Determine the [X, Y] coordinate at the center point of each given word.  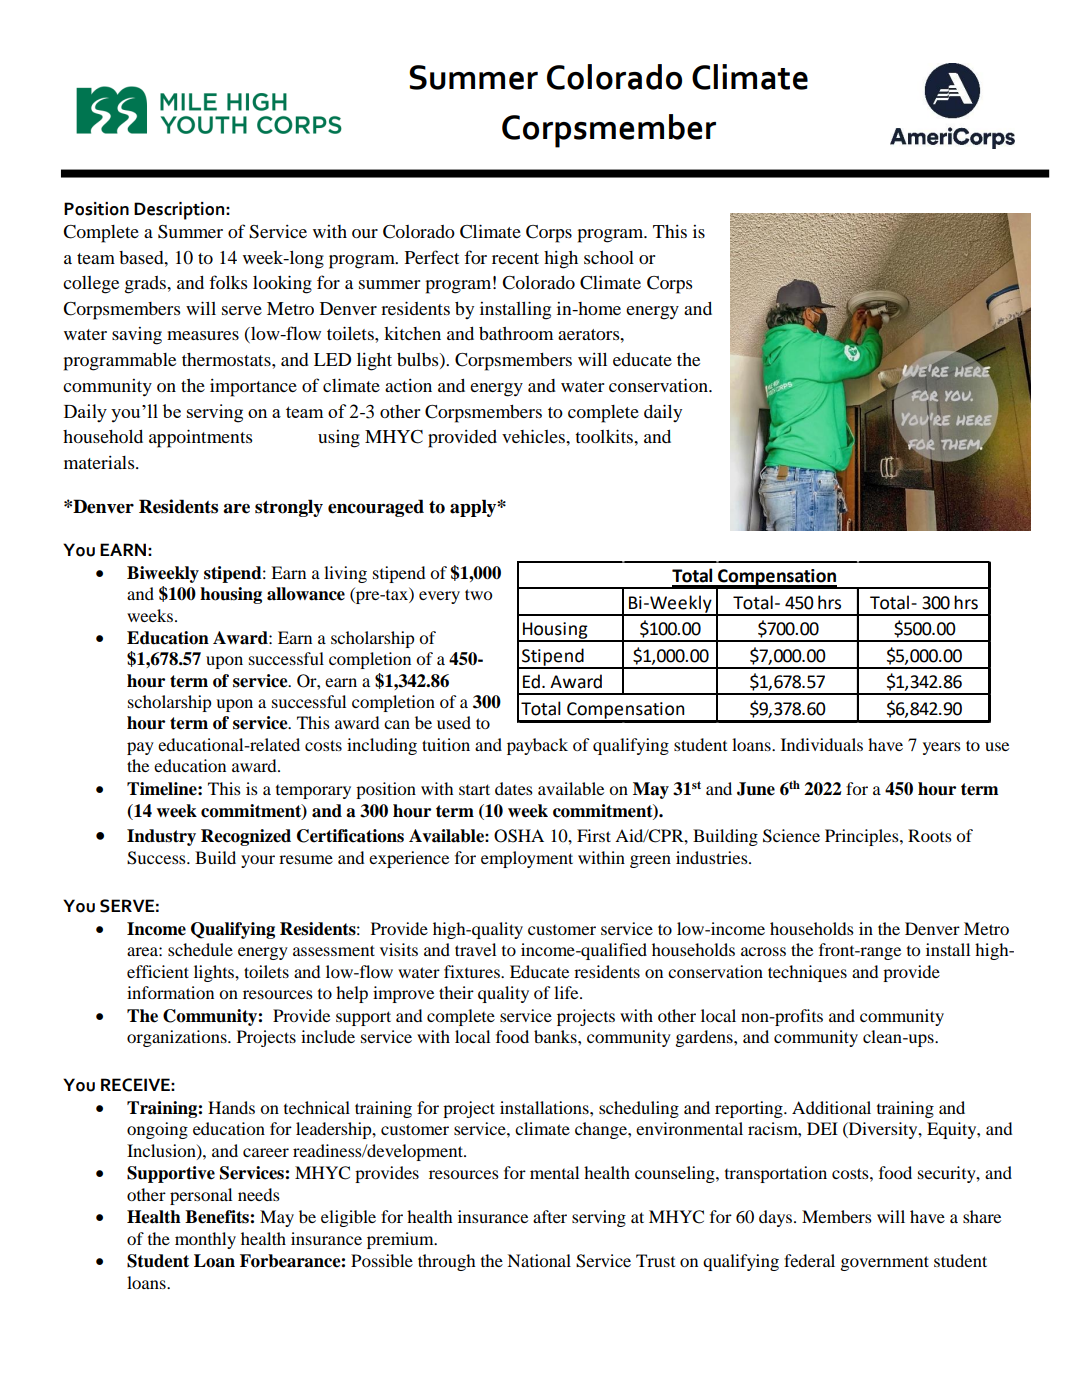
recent [515, 258]
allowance [306, 594]
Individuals [822, 744]
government [885, 1263]
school [609, 257]
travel [475, 949]
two [478, 594]
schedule [200, 949]
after [550, 1216]
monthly [205, 1240]
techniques [807, 973]
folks [228, 282]
